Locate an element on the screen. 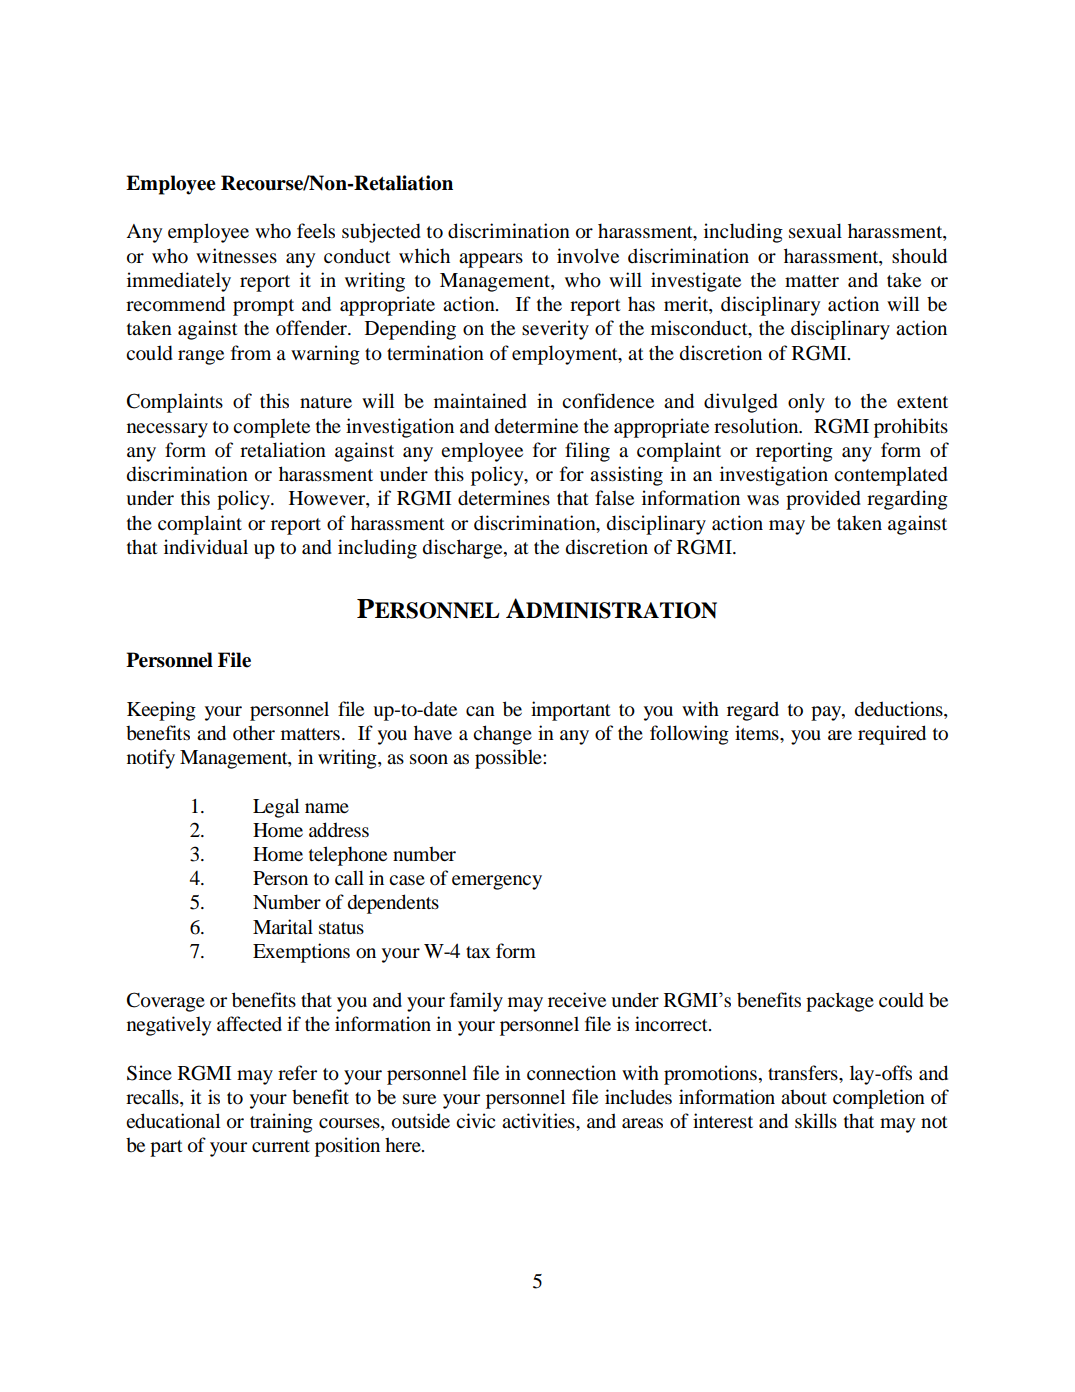 The height and width of the screenshot is (1392, 1075). important is located at coordinates (571, 711).
